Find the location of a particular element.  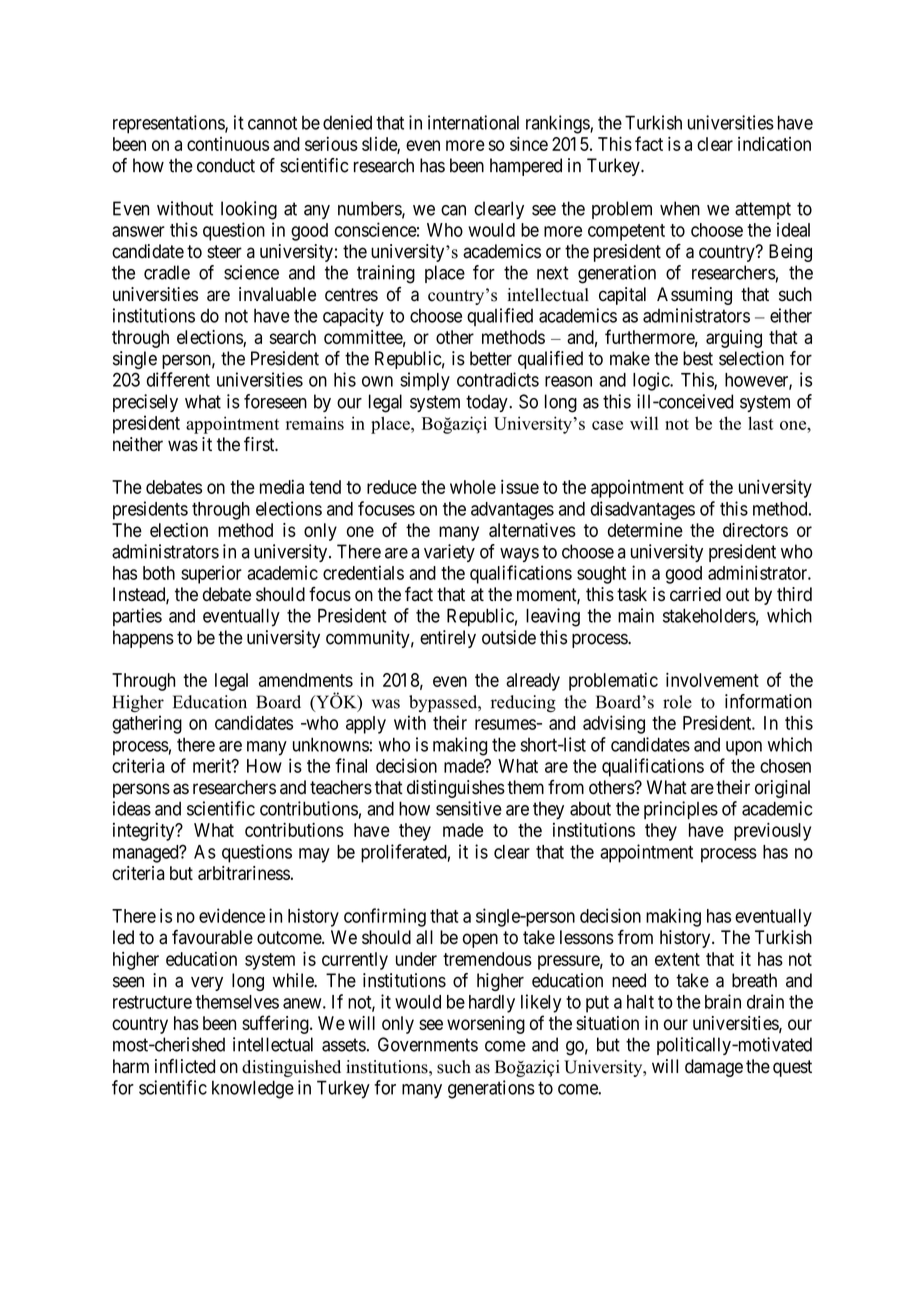

international is located at coordinates (473, 122).
